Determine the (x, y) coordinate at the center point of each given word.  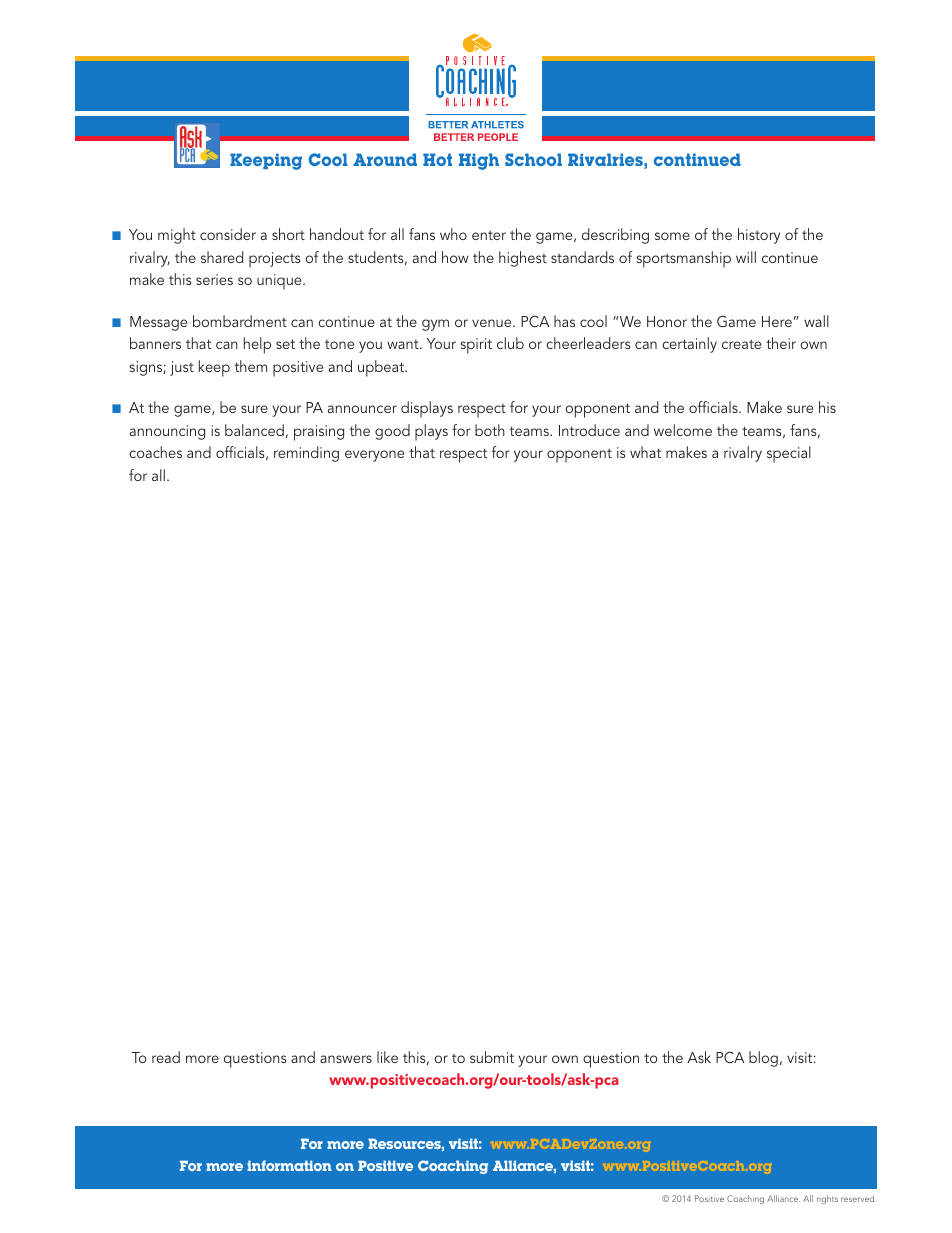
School (533, 159)
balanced (254, 430)
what (645, 452)
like (387, 1057)
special (789, 454)
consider (228, 234)
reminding (306, 454)
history (759, 236)
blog (763, 1059)
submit (492, 1057)
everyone (374, 456)
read (166, 1057)
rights (827, 1199)
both (490, 430)
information (289, 1165)
